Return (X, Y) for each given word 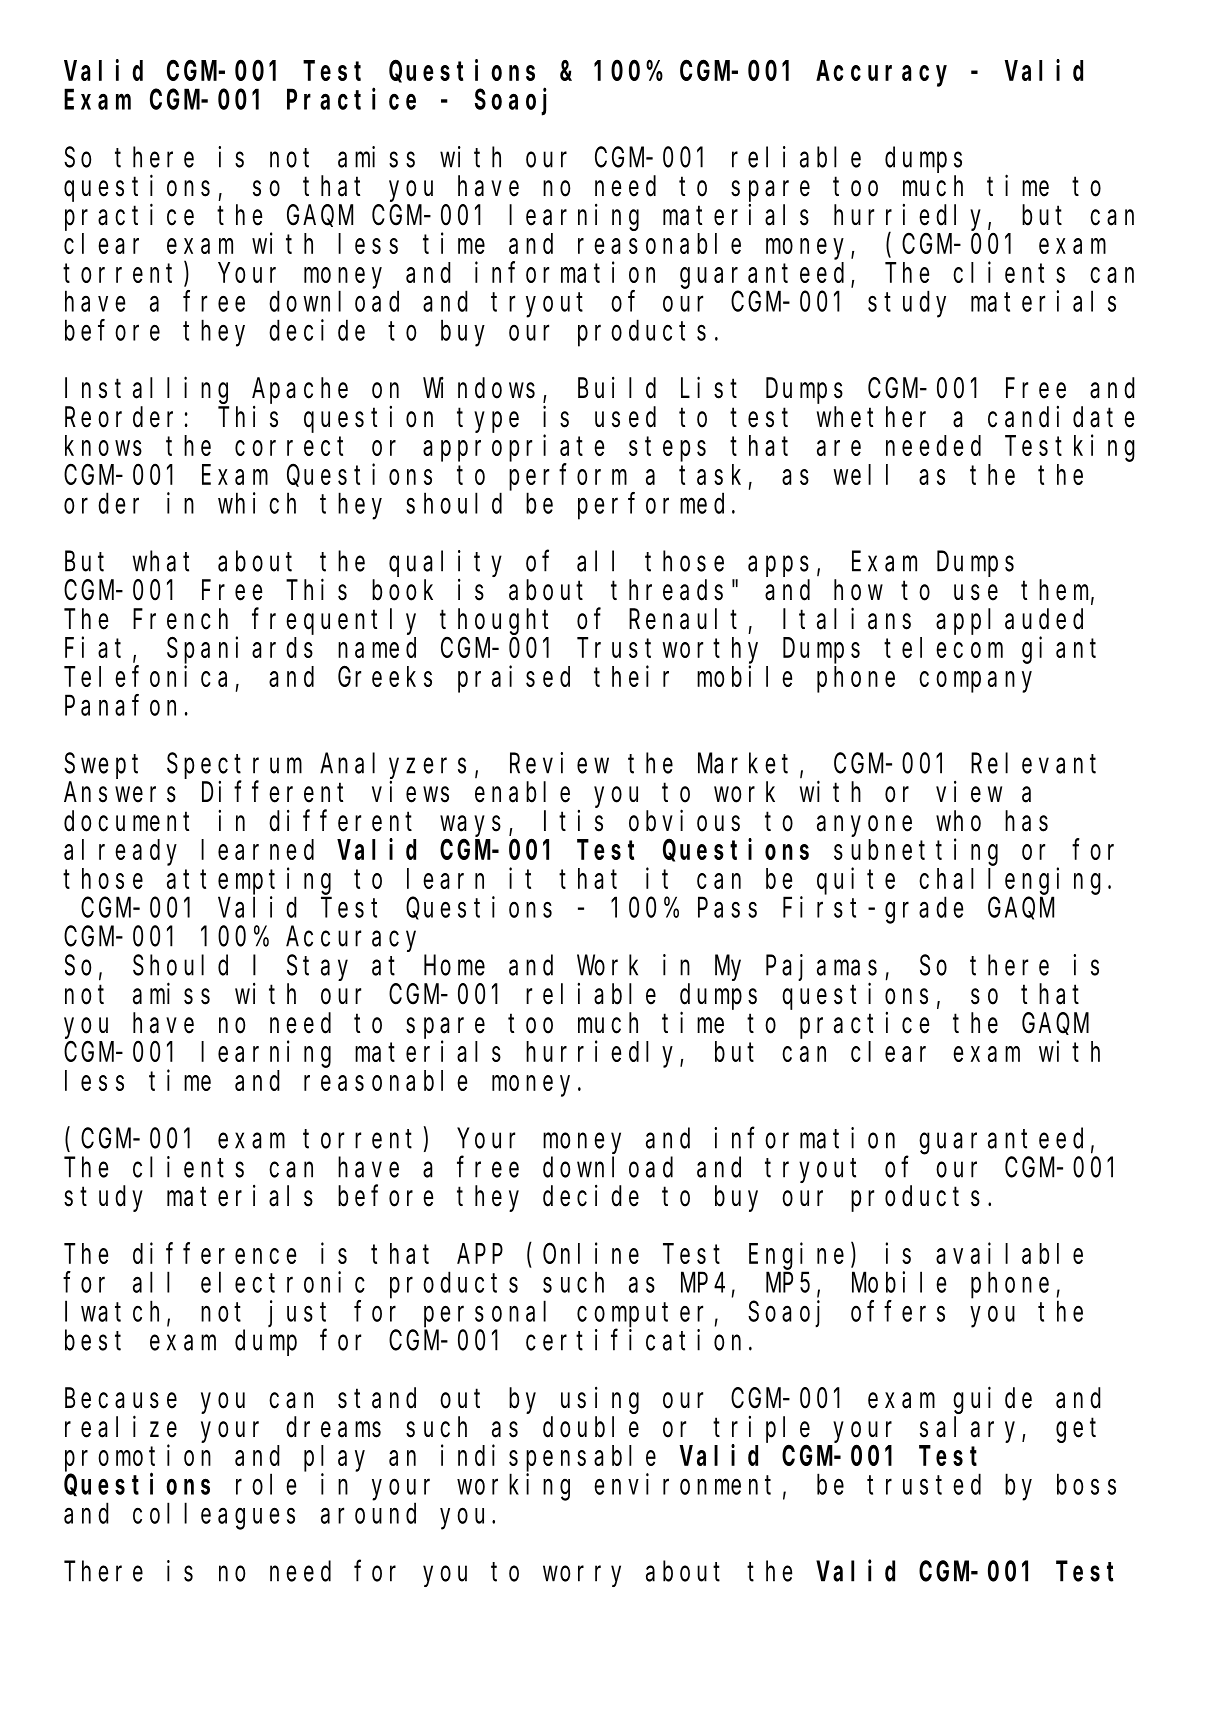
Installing (146, 390)
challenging (1010, 881)
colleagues (214, 1516)
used (625, 417)
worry (582, 1576)
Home (454, 966)
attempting (249, 881)
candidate (1061, 417)
